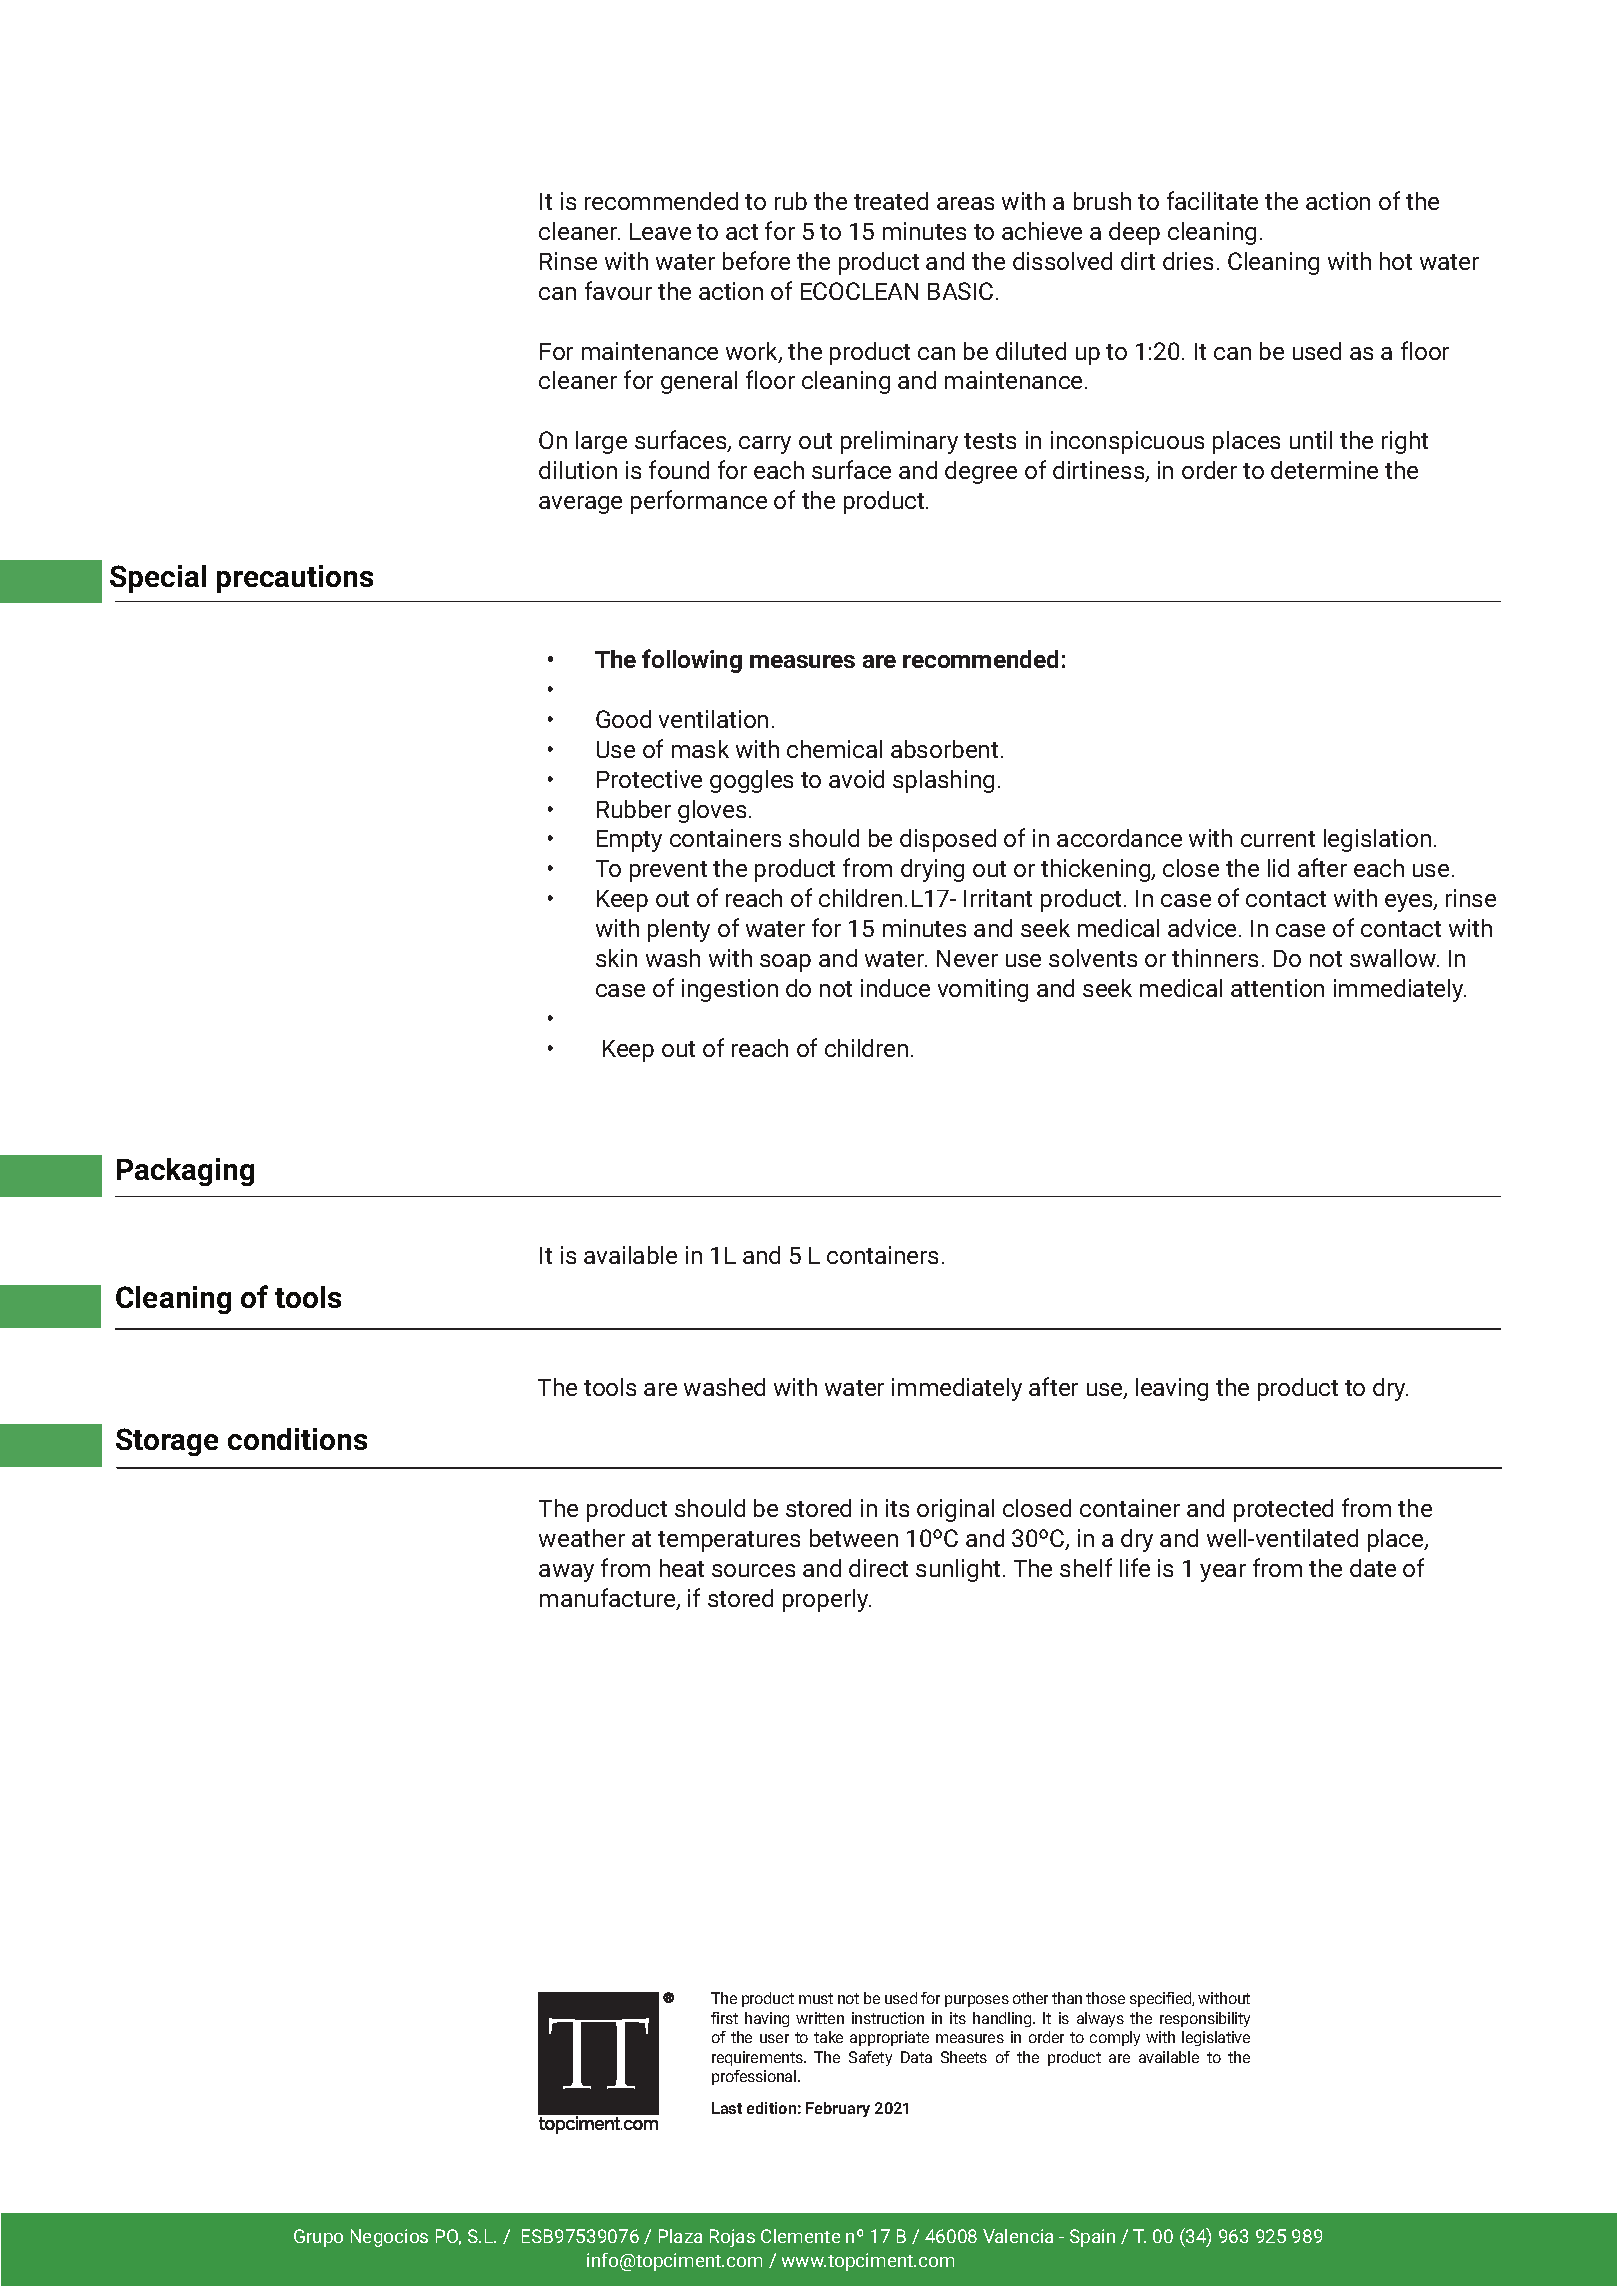 This page has height=2286, width=1617. Describe the element at coordinates (1188, 261) in the page. I see `dries` at that location.
